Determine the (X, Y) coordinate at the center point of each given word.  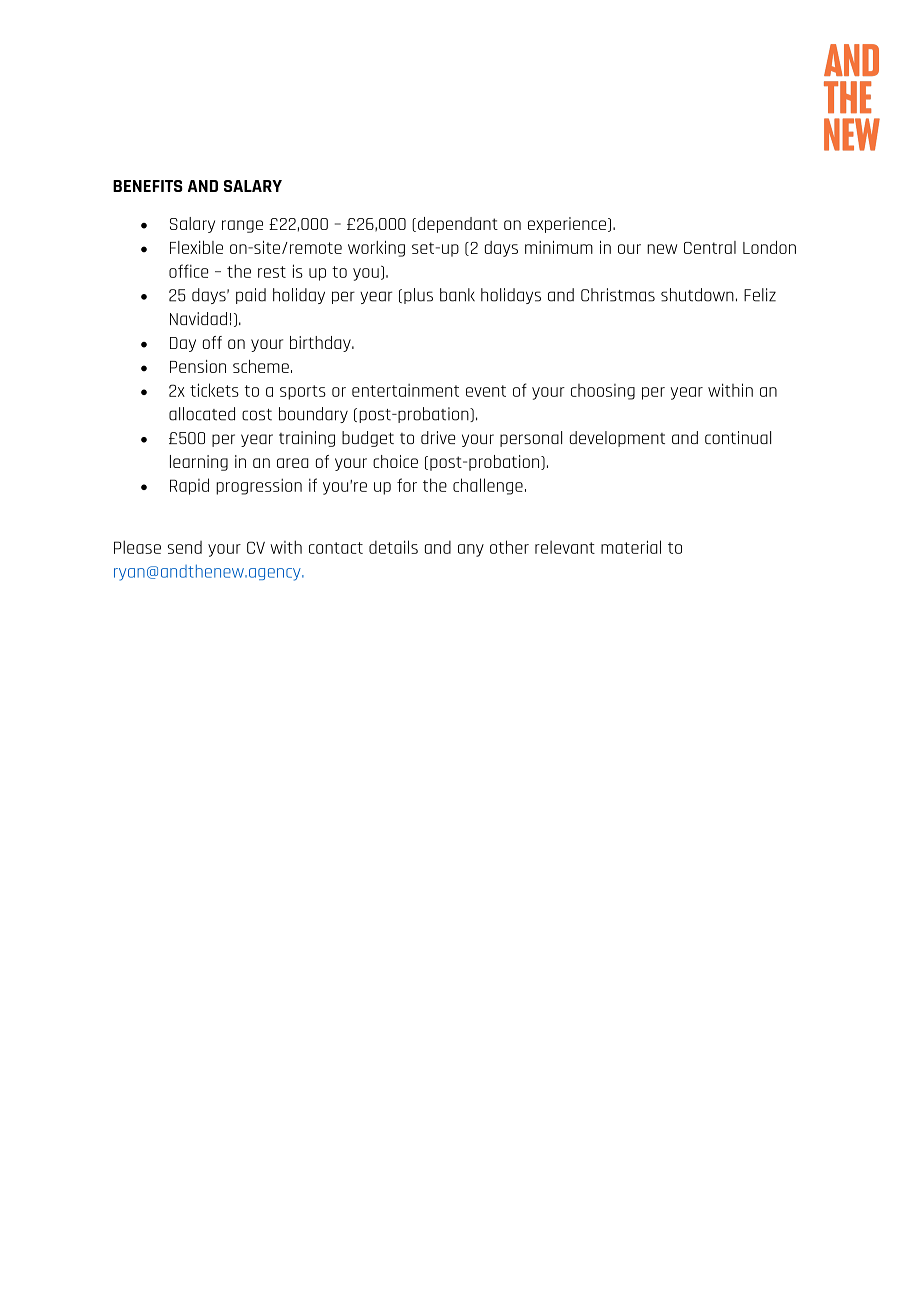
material (631, 547)
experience (567, 225)
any (471, 550)
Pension (198, 366)
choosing (603, 392)
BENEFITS (148, 186)
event (486, 391)
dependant (458, 225)
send (185, 547)
